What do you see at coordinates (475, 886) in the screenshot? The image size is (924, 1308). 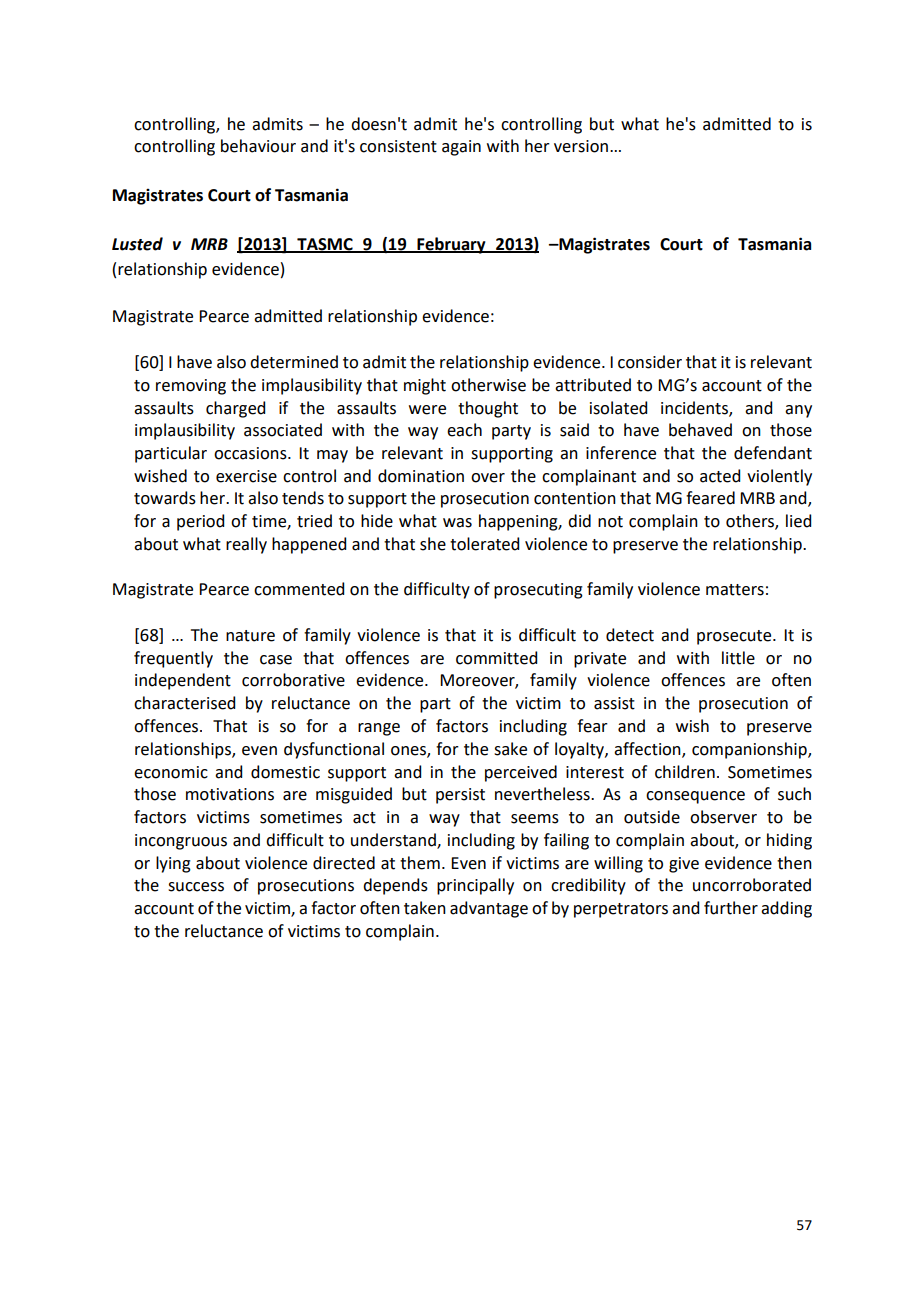 I see `principally` at bounding box center [475, 886].
